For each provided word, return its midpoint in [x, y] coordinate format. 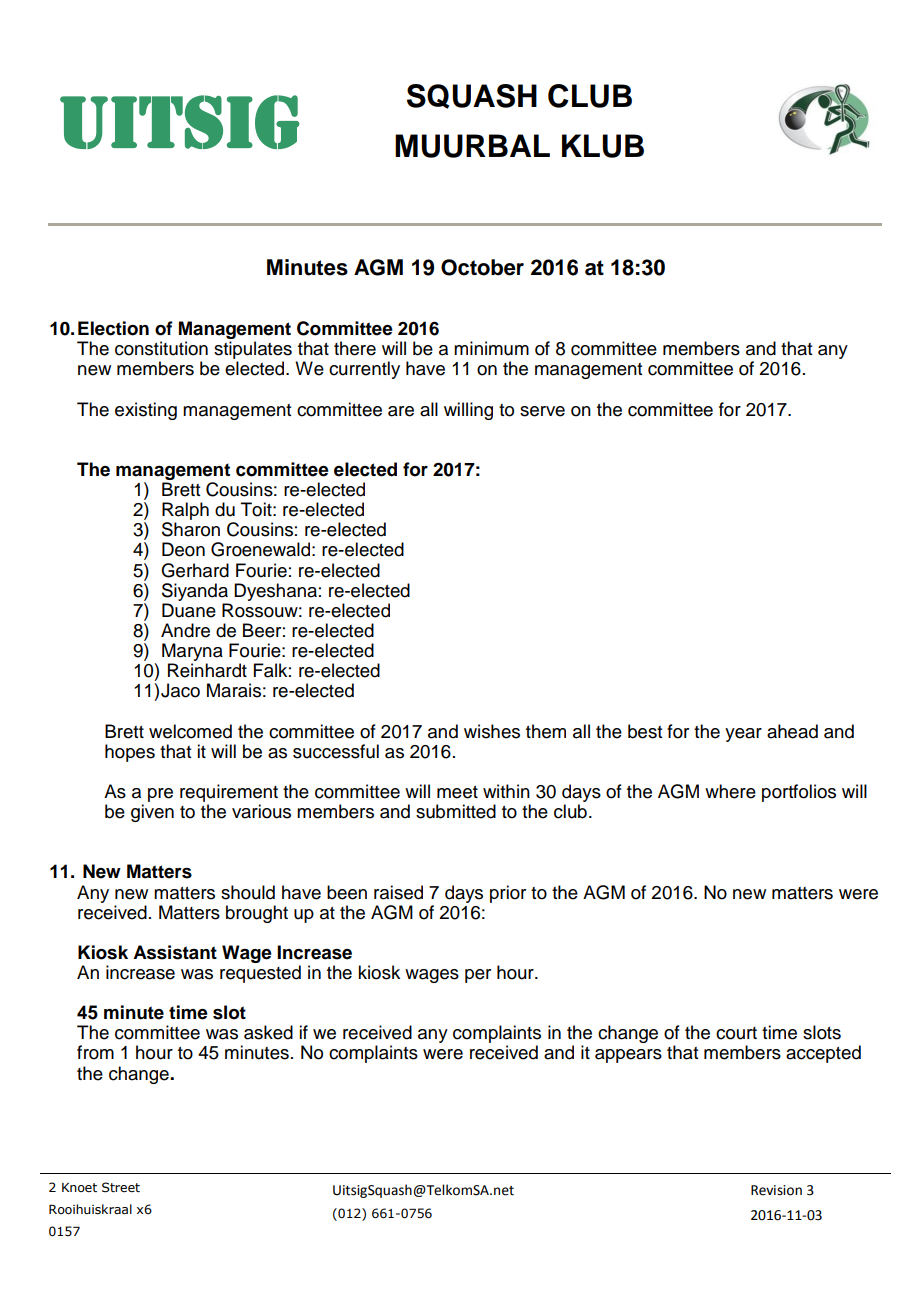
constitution [161, 348]
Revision [776, 1190]
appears [628, 1056]
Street [121, 1187]
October [482, 267]
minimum [491, 348]
